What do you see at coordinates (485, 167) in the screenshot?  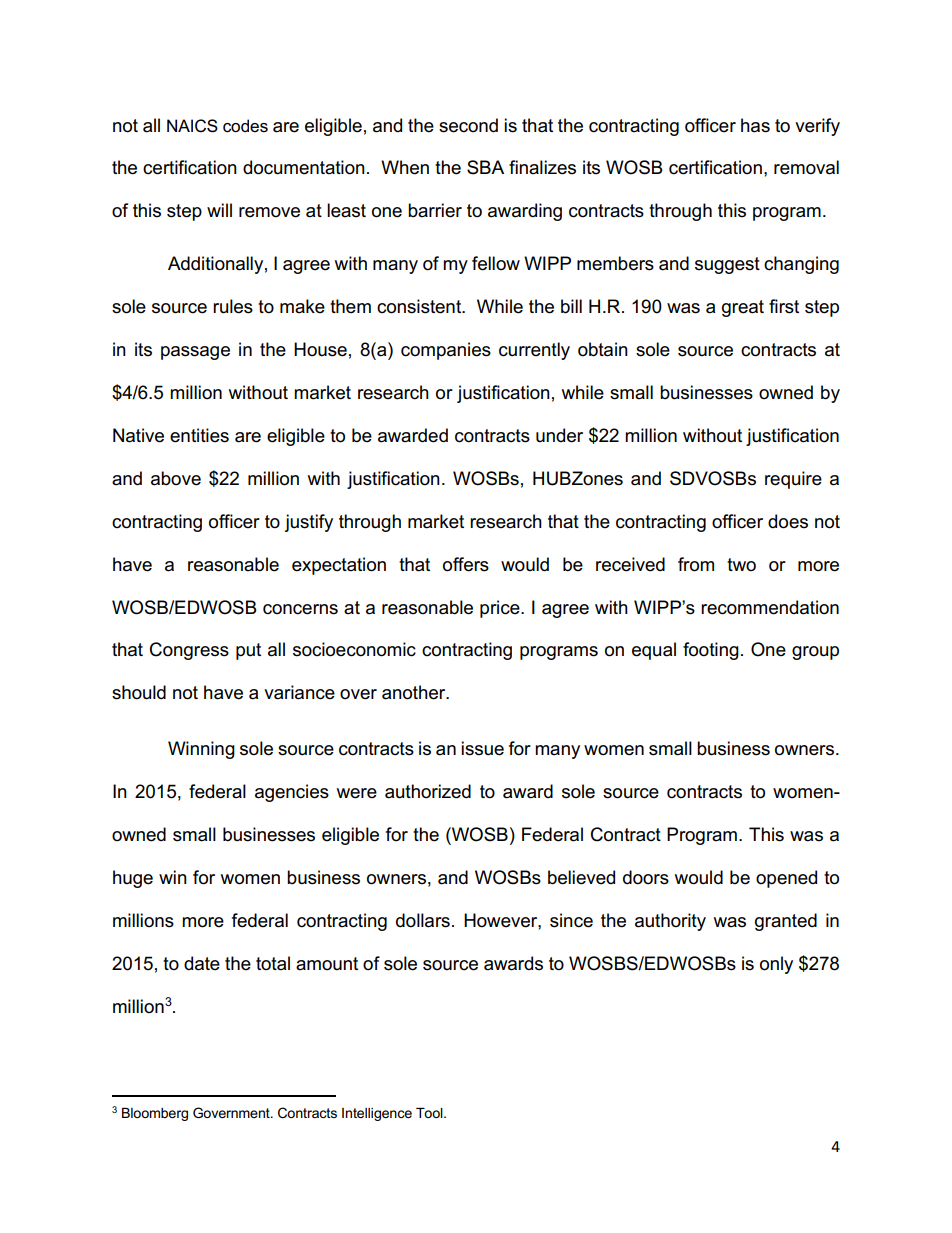 I see `SBA` at bounding box center [485, 167].
